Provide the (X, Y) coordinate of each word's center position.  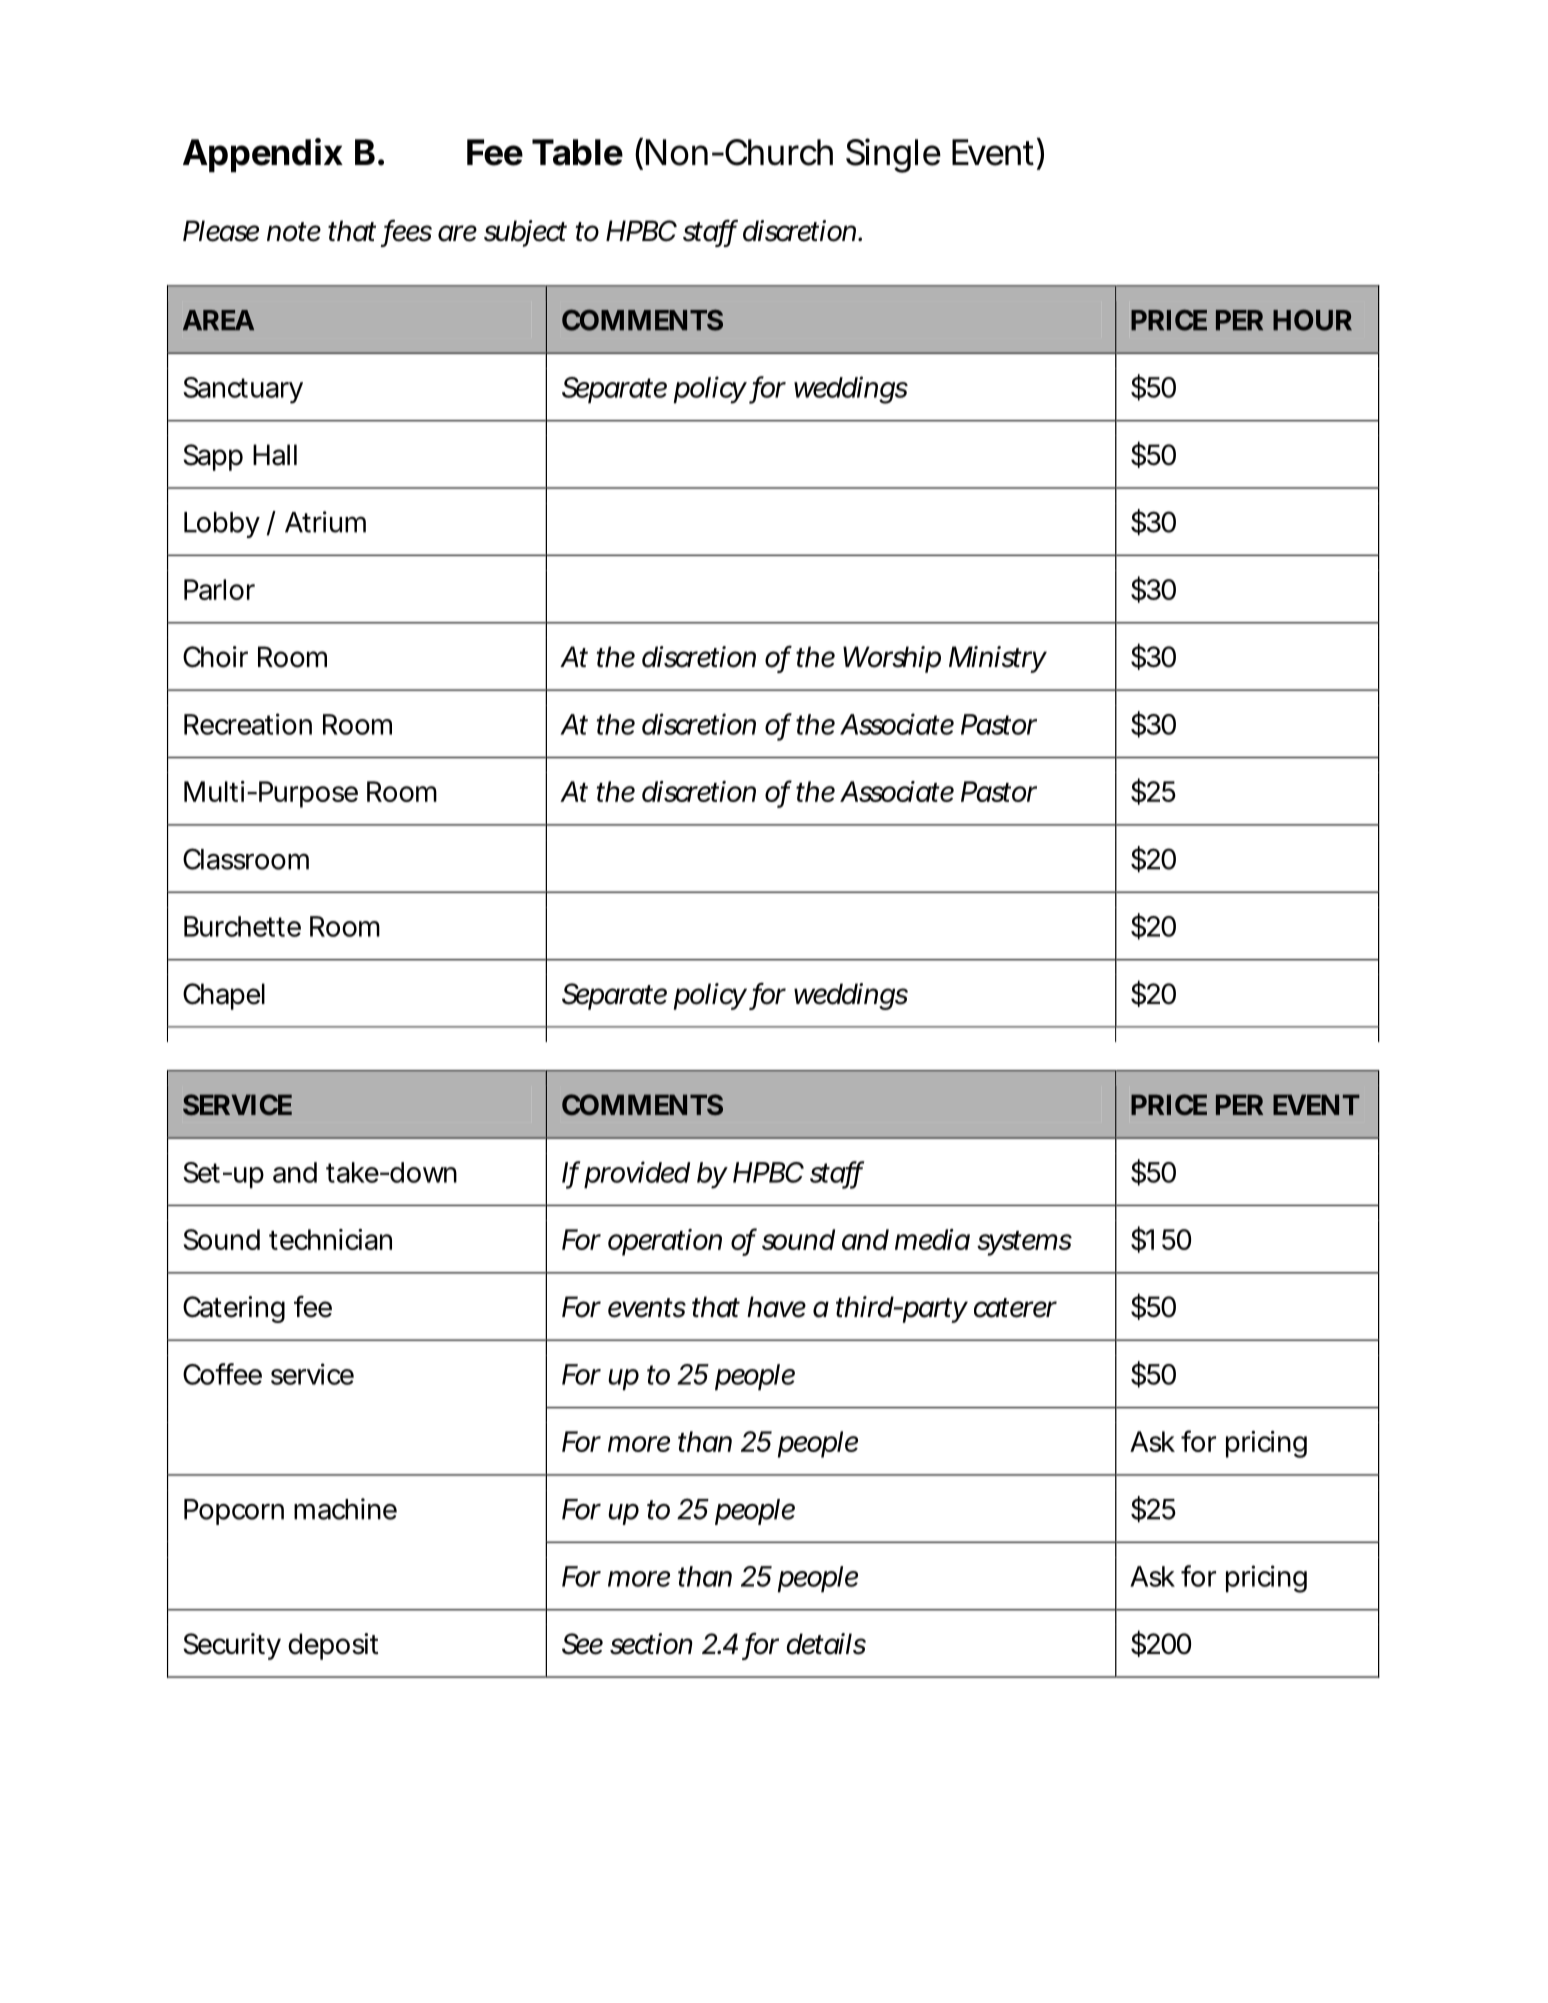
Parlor (219, 589)
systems (1024, 1243)
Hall (275, 455)
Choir (215, 657)
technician (330, 1239)
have (776, 1307)
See (582, 1644)
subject (525, 233)
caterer (1015, 1308)
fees (408, 231)
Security (232, 1646)
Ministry (997, 659)
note (294, 232)
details (826, 1644)
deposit (333, 1646)
